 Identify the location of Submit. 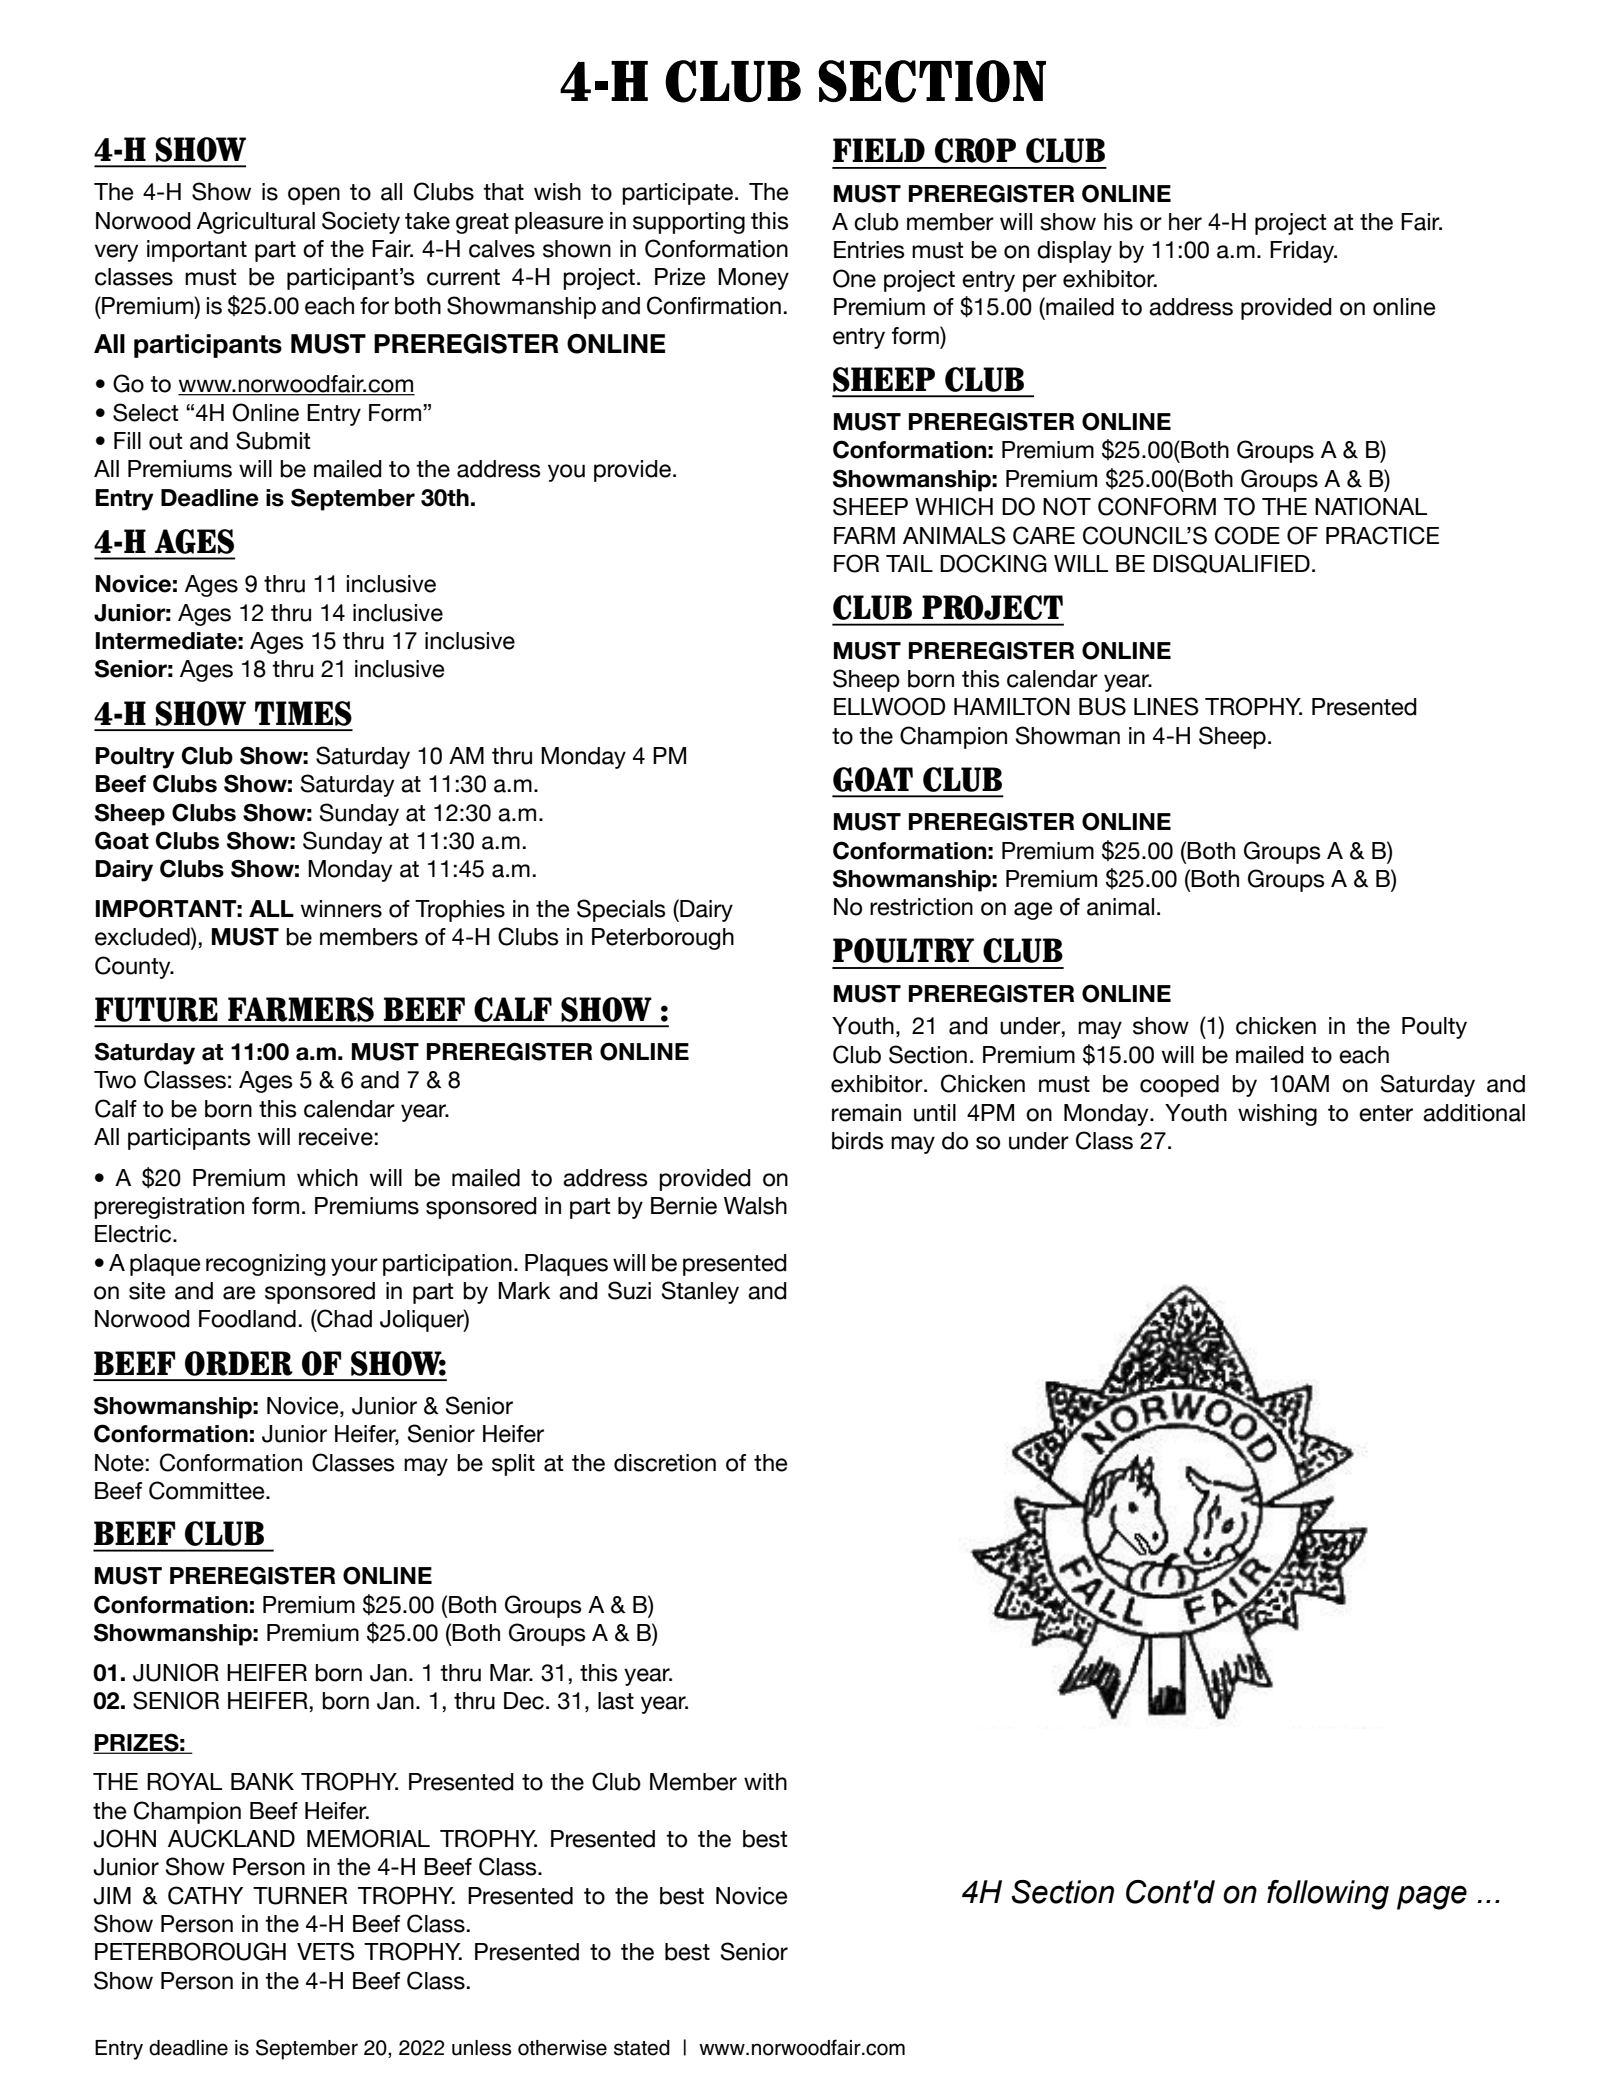
(273, 440).
